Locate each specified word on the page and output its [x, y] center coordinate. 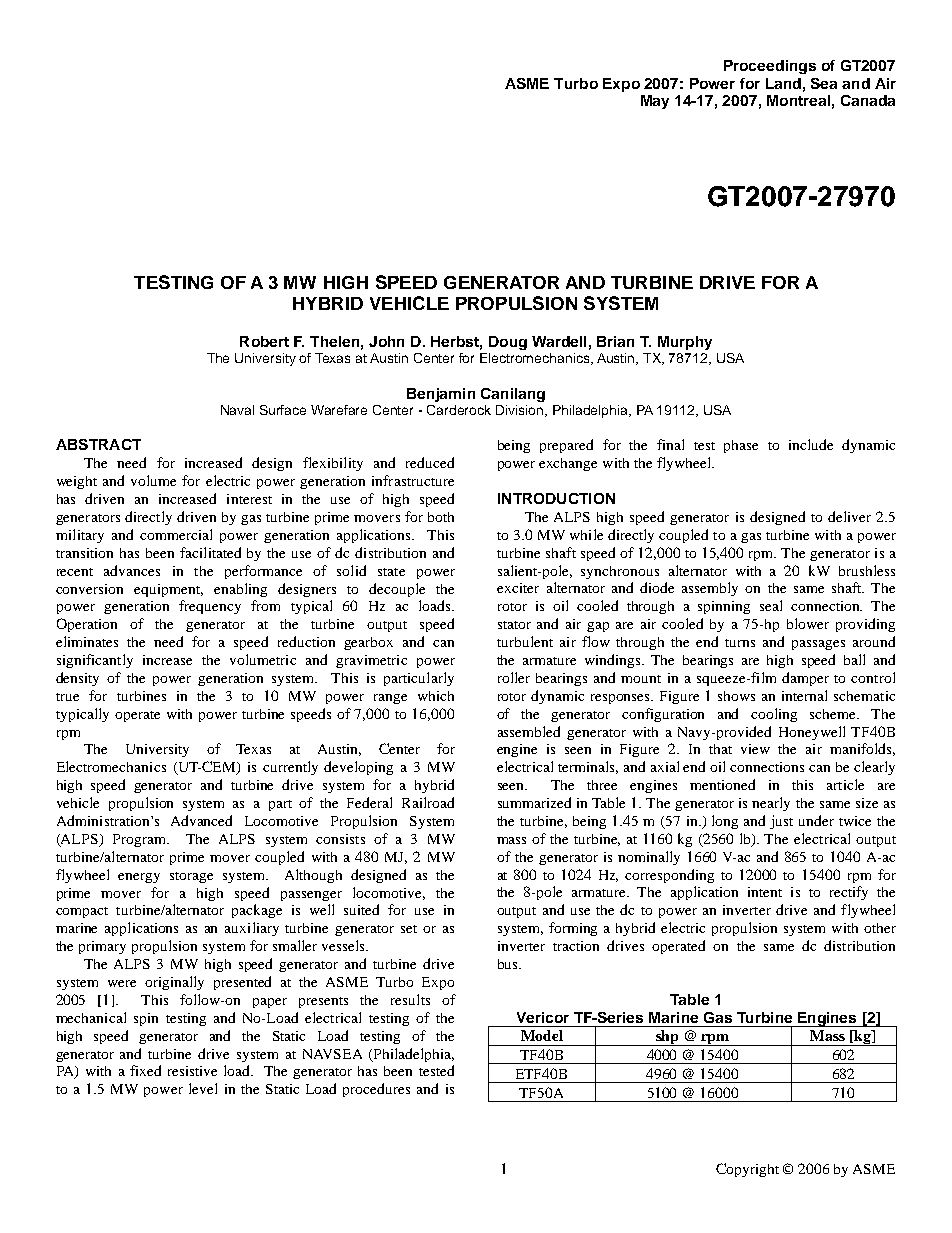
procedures [376, 1090]
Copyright [747, 1170]
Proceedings [770, 67]
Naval [237, 410]
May [655, 102]
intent [765, 892]
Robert [264, 341]
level [203, 1088]
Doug [508, 343]
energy [139, 878]
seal [771, 605]
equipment [168, 590]
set [409, 929]
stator [514, 625]
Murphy [685, 343]
